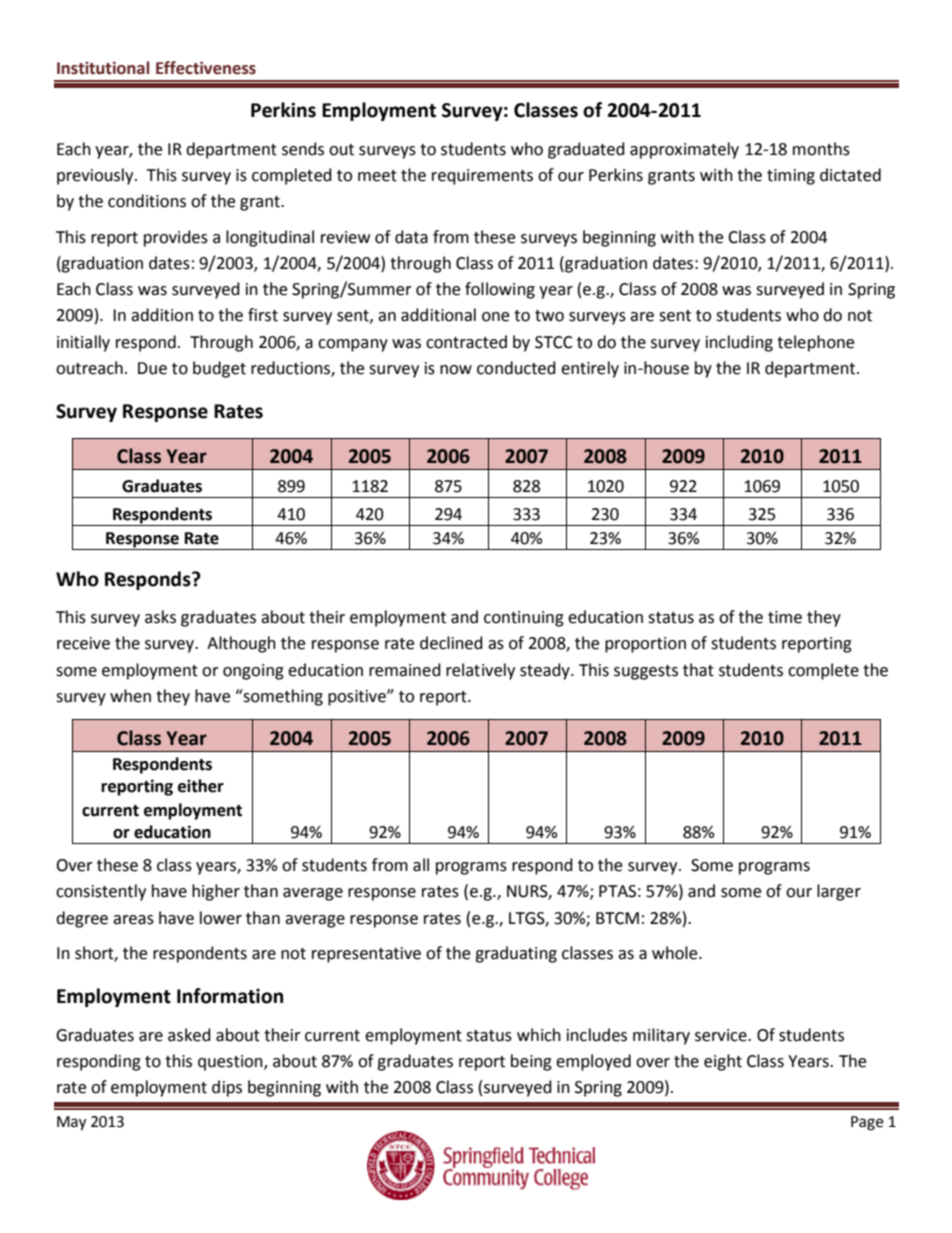  I want to click on continuing, so click(524, 619).
